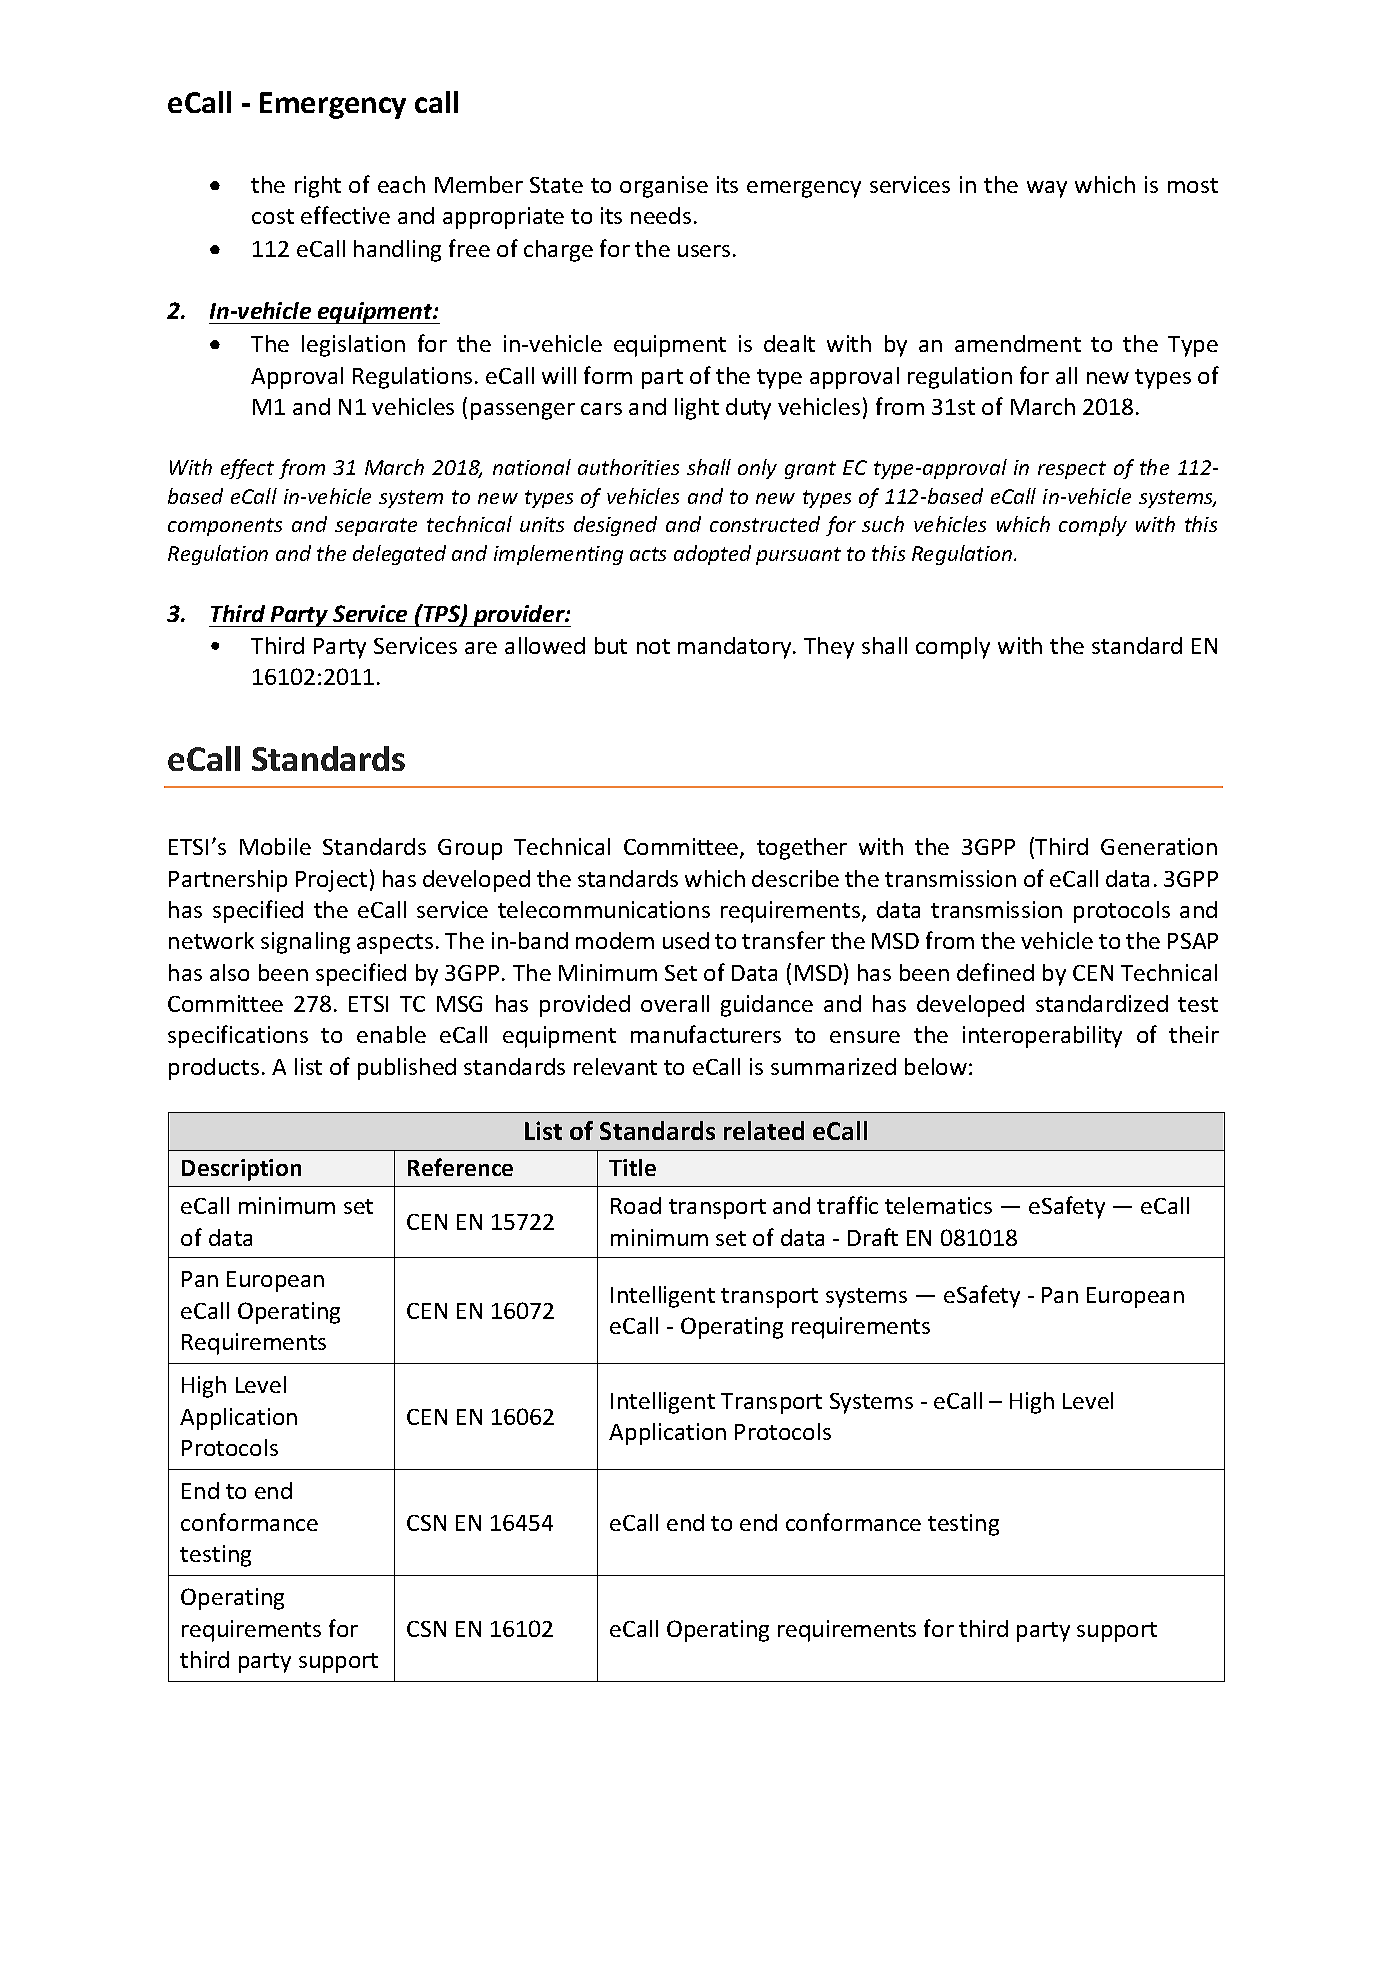  I want to click on right, so click(318, 187).
